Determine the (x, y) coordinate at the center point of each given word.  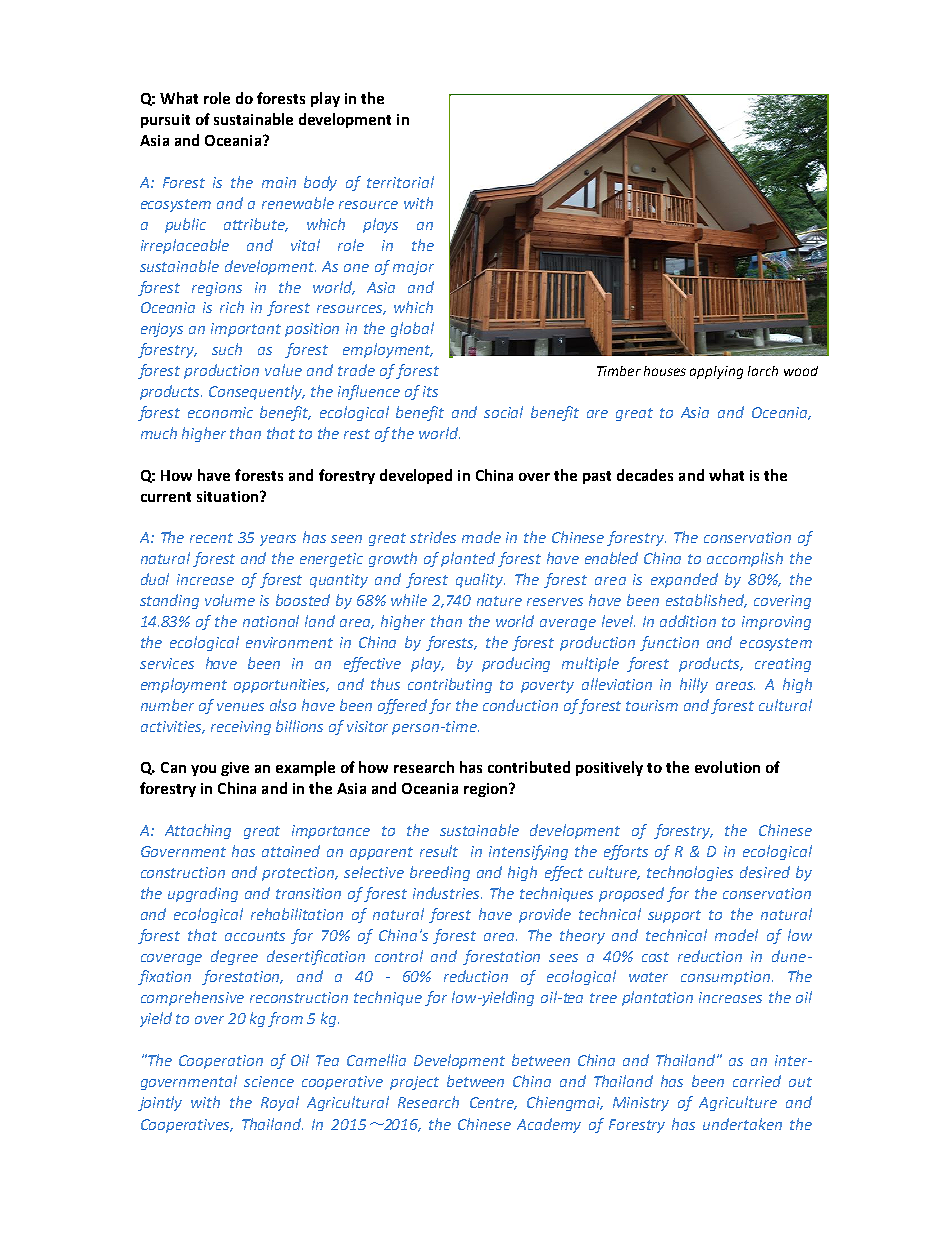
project (414, 1083)
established (706, 601)
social (503, 412)
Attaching (198, 831)
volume (230, 600)
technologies (690, 873)
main (279, 182)
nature (499, 601)
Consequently (257, 392)
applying (716, 372)
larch (763, 371)
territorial (400, 182)
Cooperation (221, 1062)
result (439, 851)
